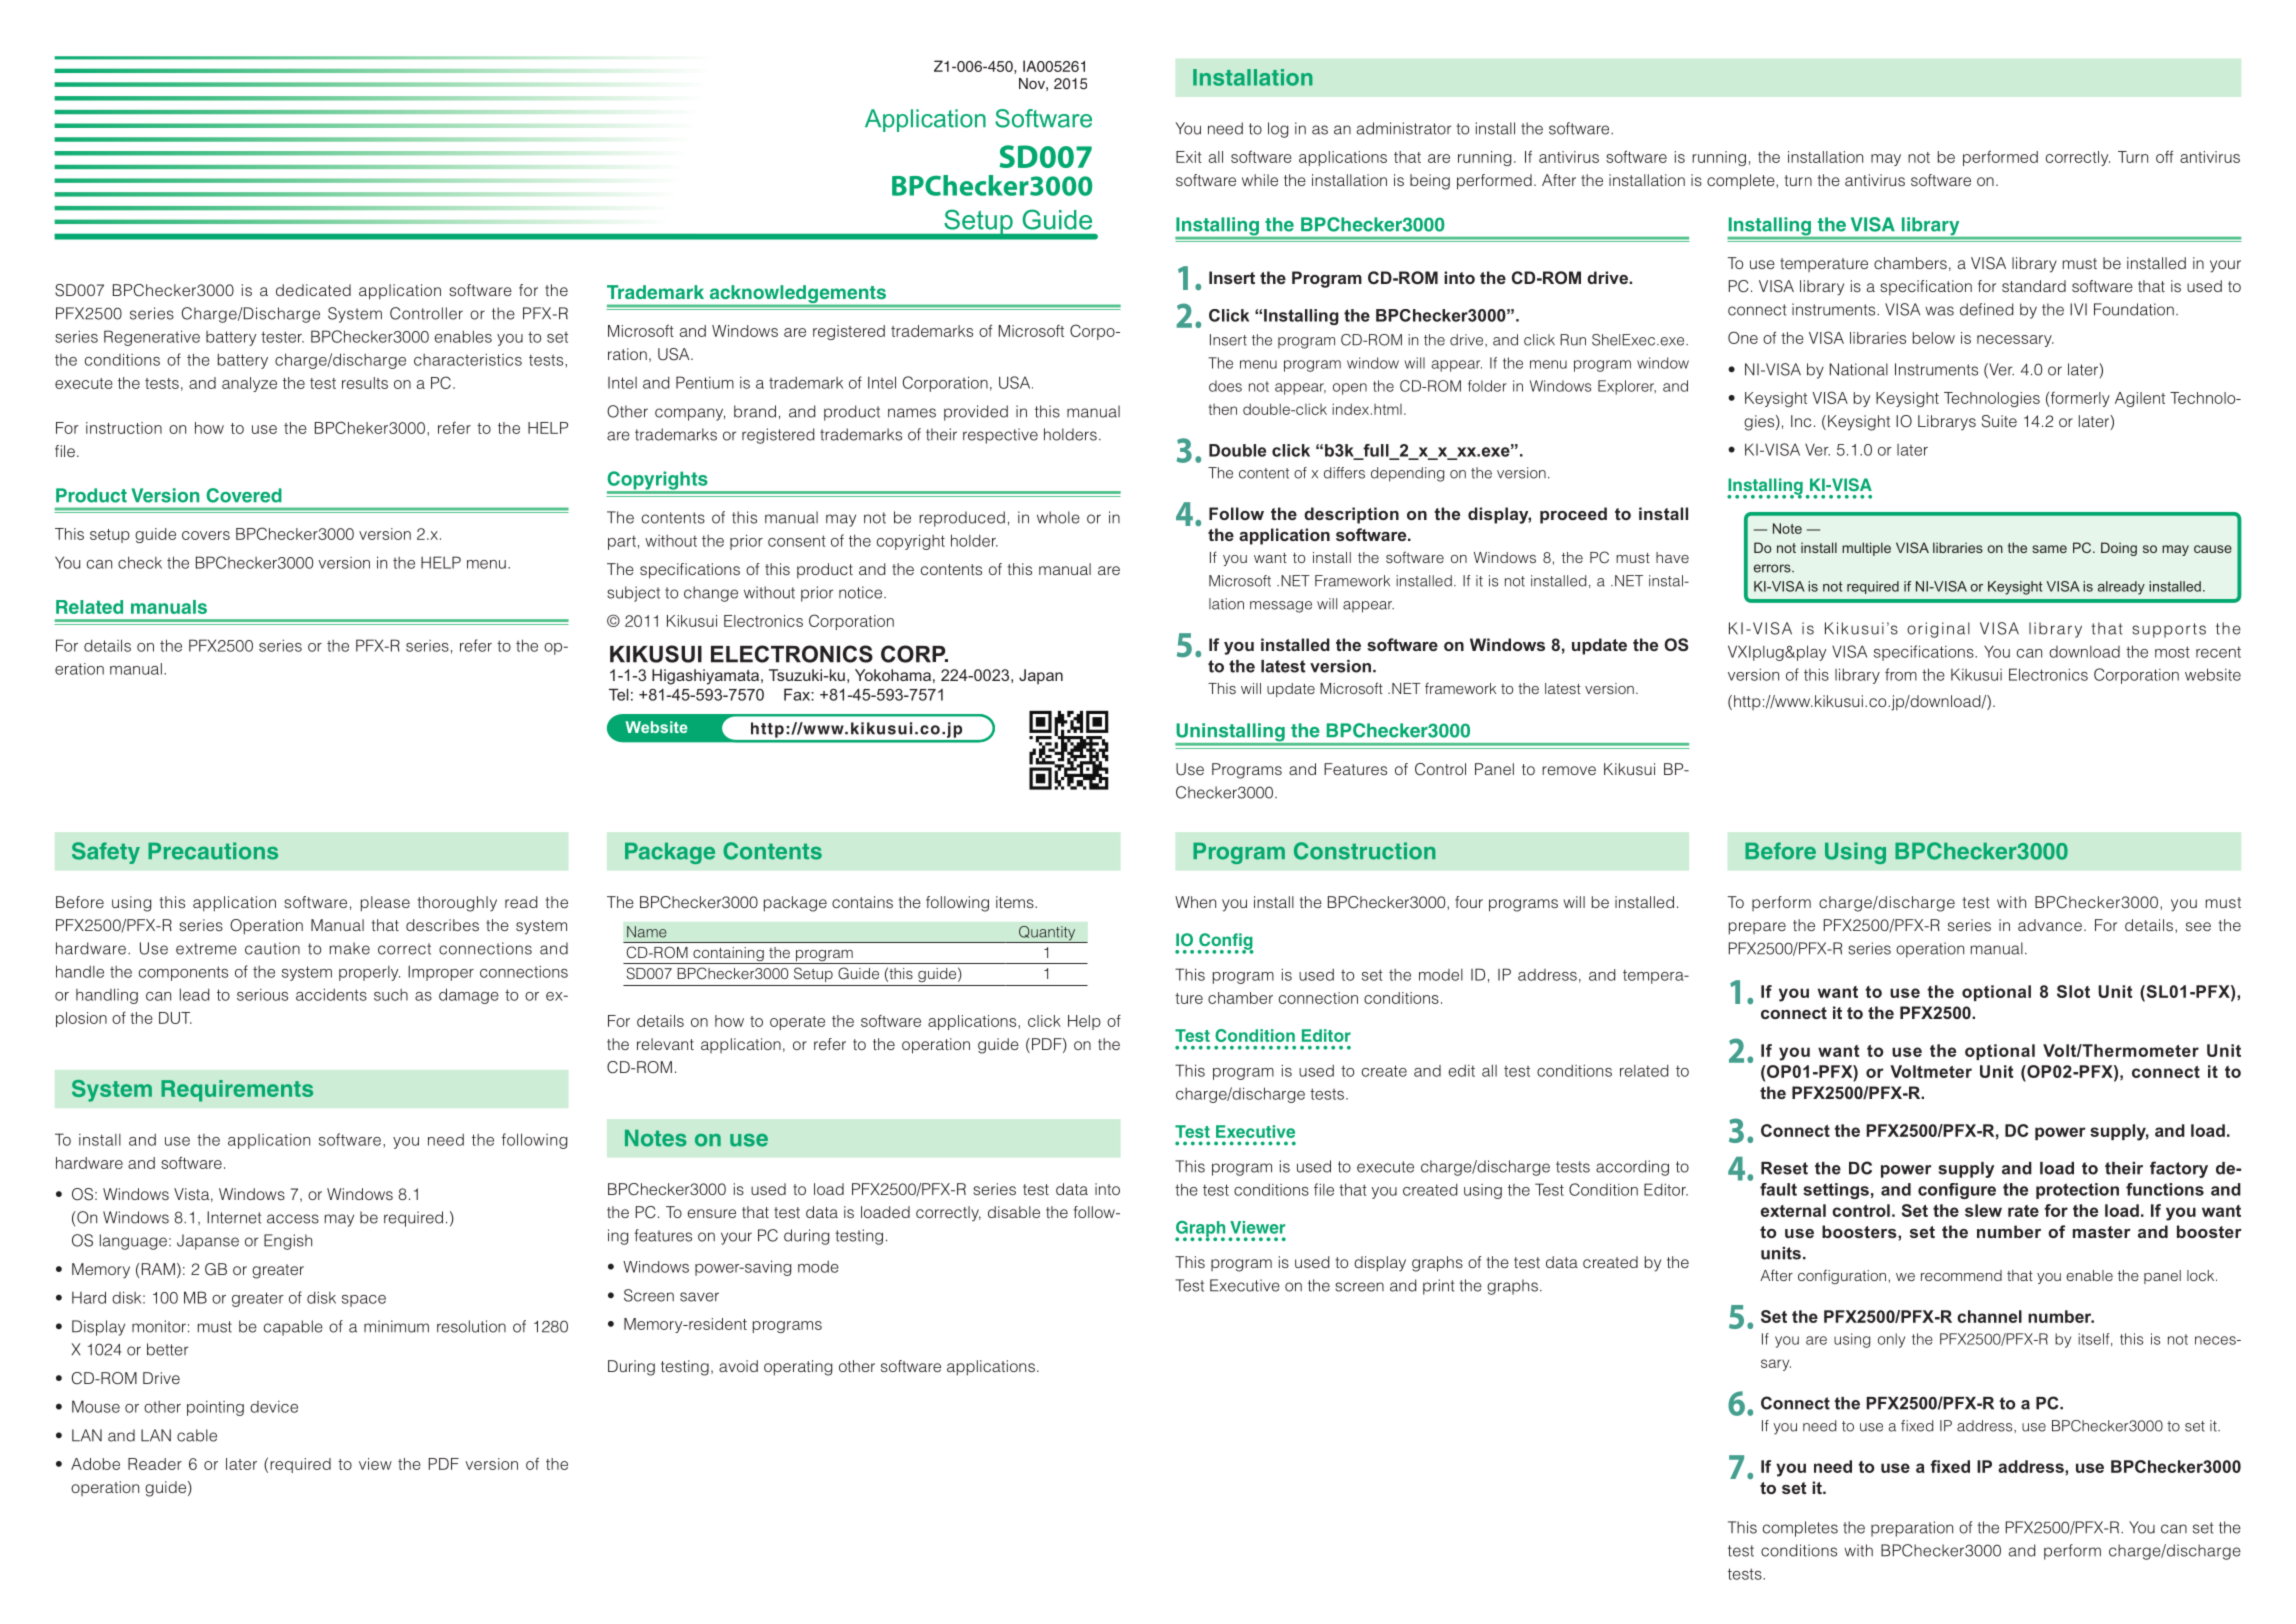  What do you see at coordinates (1901, 674) in the screenshot?
I see `from` at bounding box center [1901, 674].
